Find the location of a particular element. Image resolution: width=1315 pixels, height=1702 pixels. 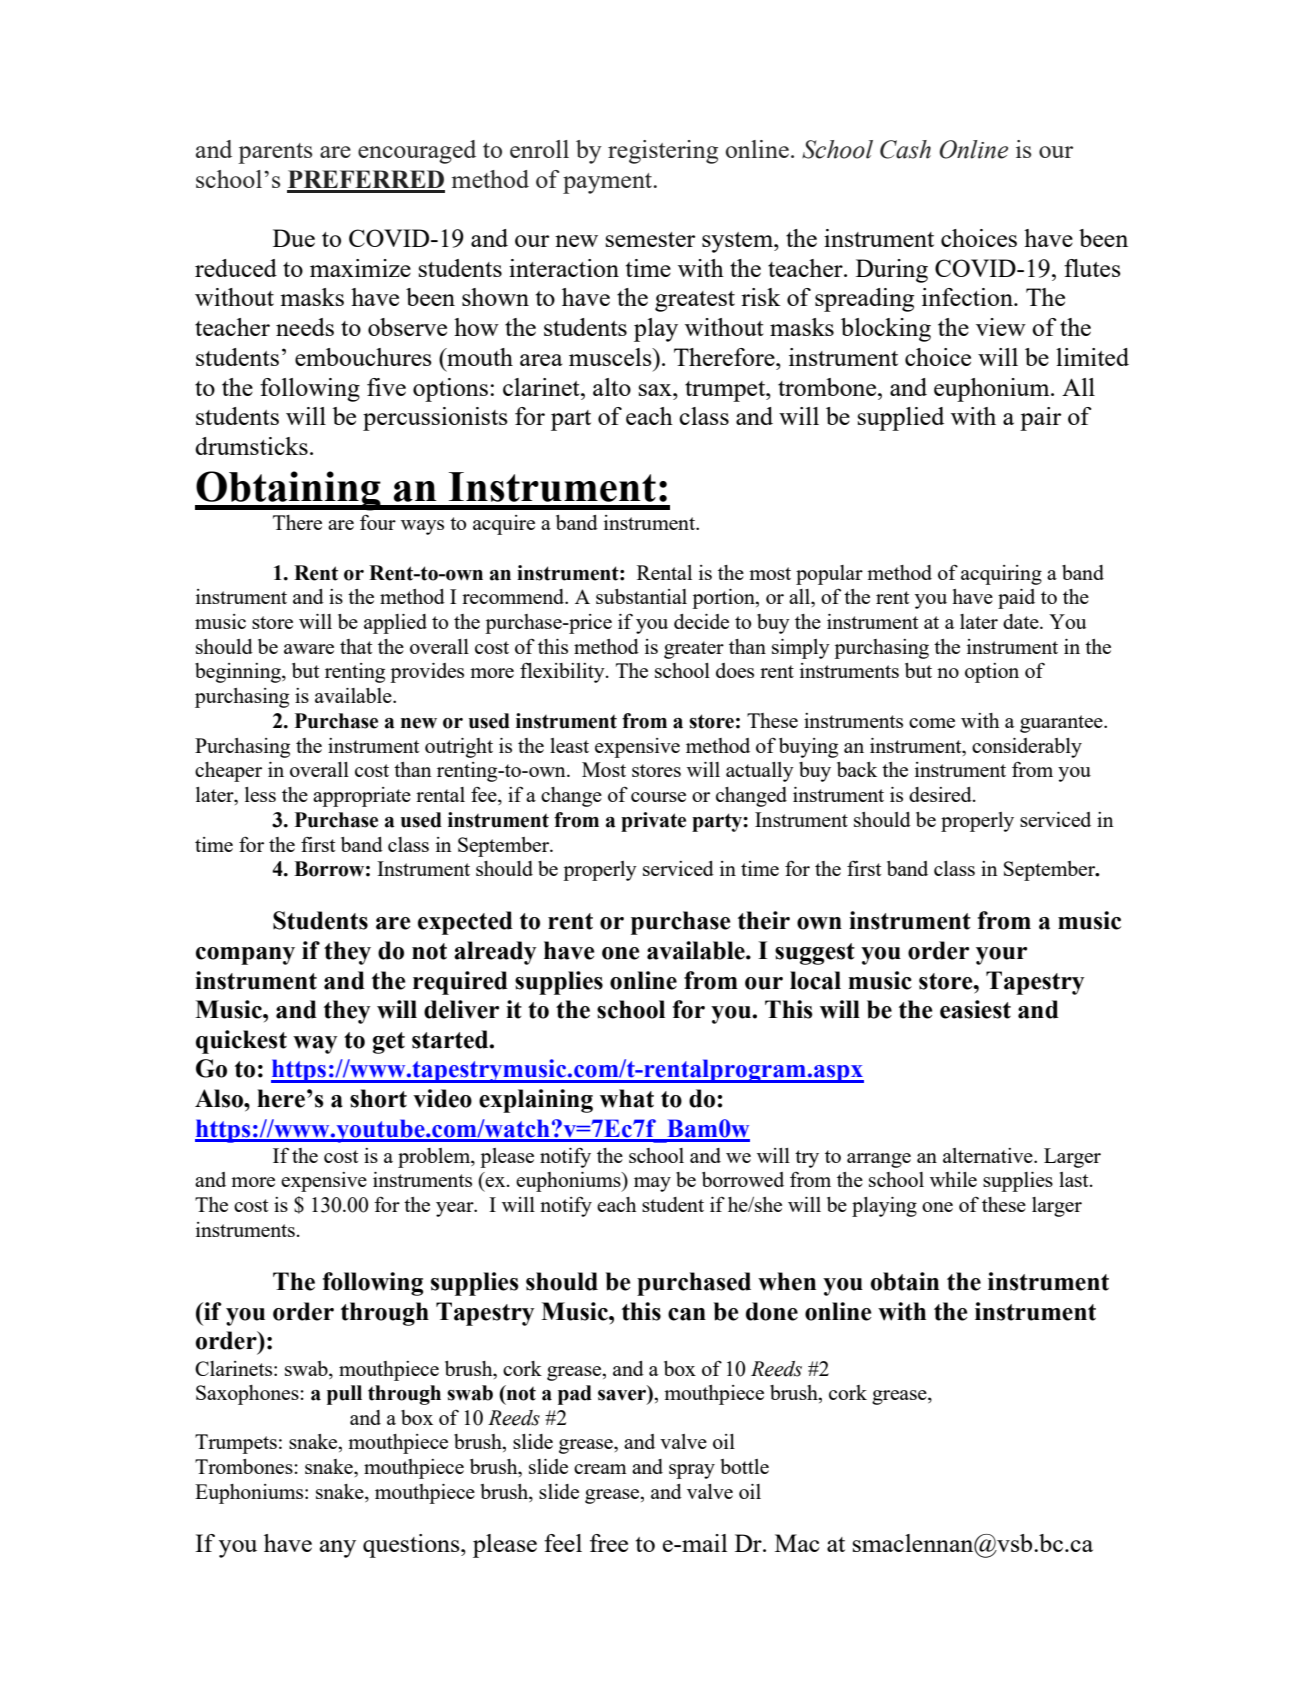

payment is located at coordinates (609, 183).
